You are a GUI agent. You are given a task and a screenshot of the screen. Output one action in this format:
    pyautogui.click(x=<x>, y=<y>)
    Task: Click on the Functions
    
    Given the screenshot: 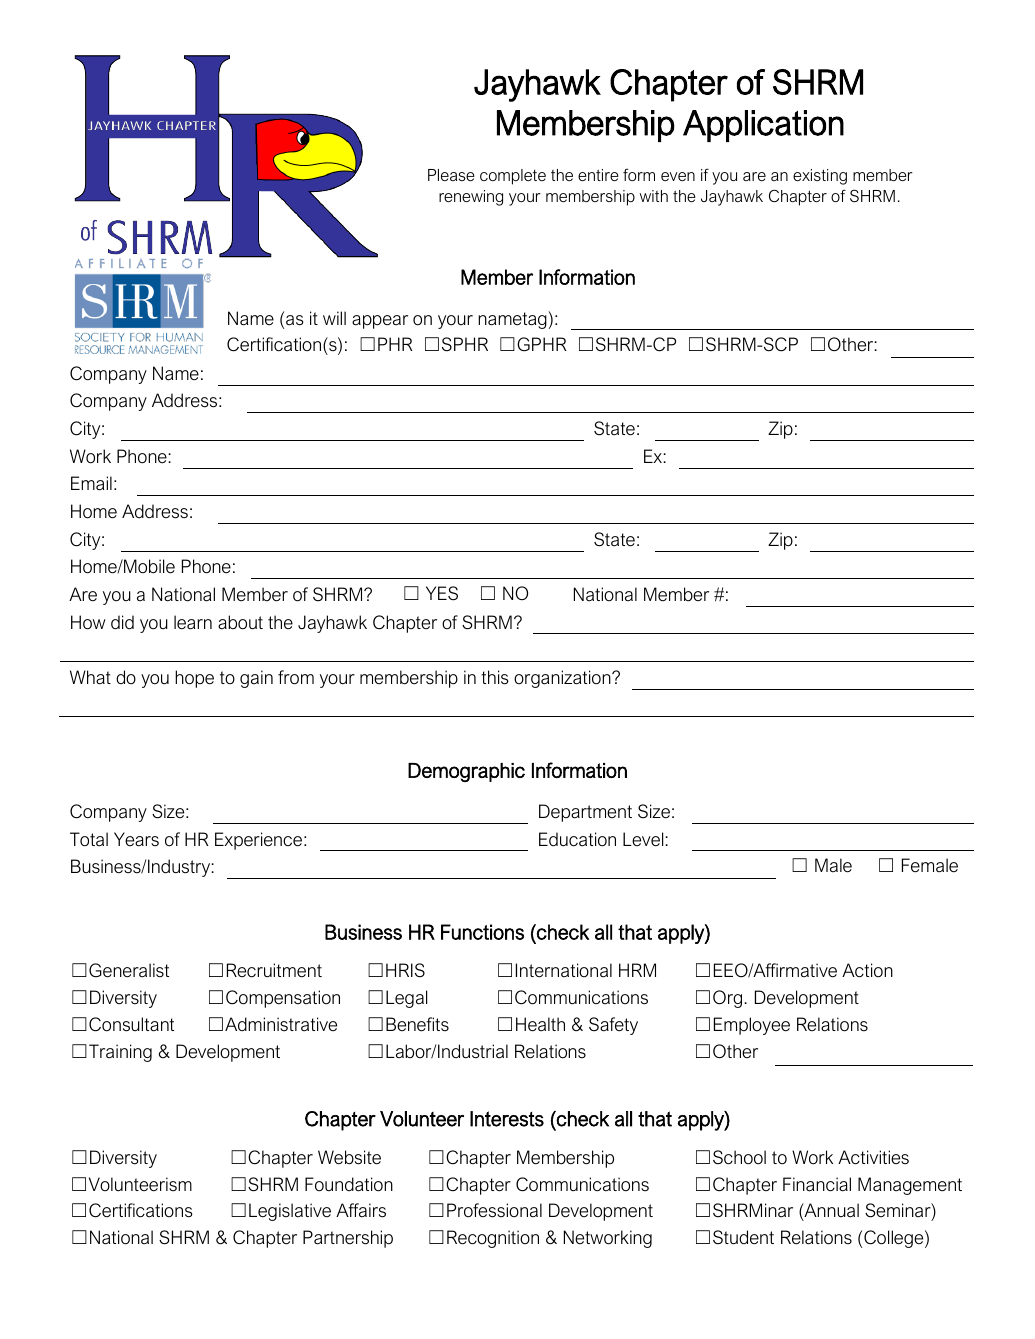 What is the action you would take?
    pyautogui.click(x=482, y=932)
